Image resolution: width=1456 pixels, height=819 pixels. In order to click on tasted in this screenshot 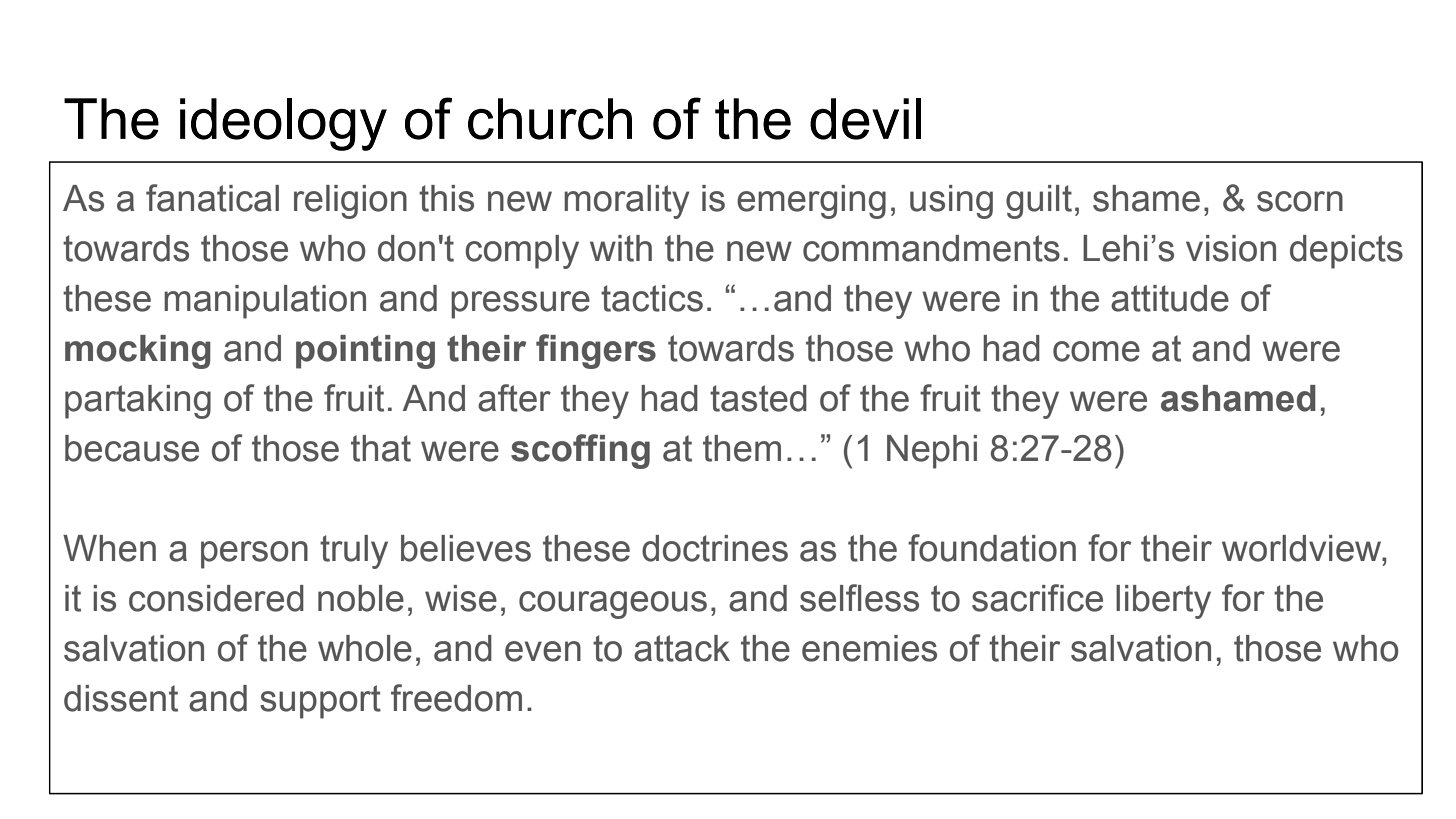, I will do `click(758, 398)`.
